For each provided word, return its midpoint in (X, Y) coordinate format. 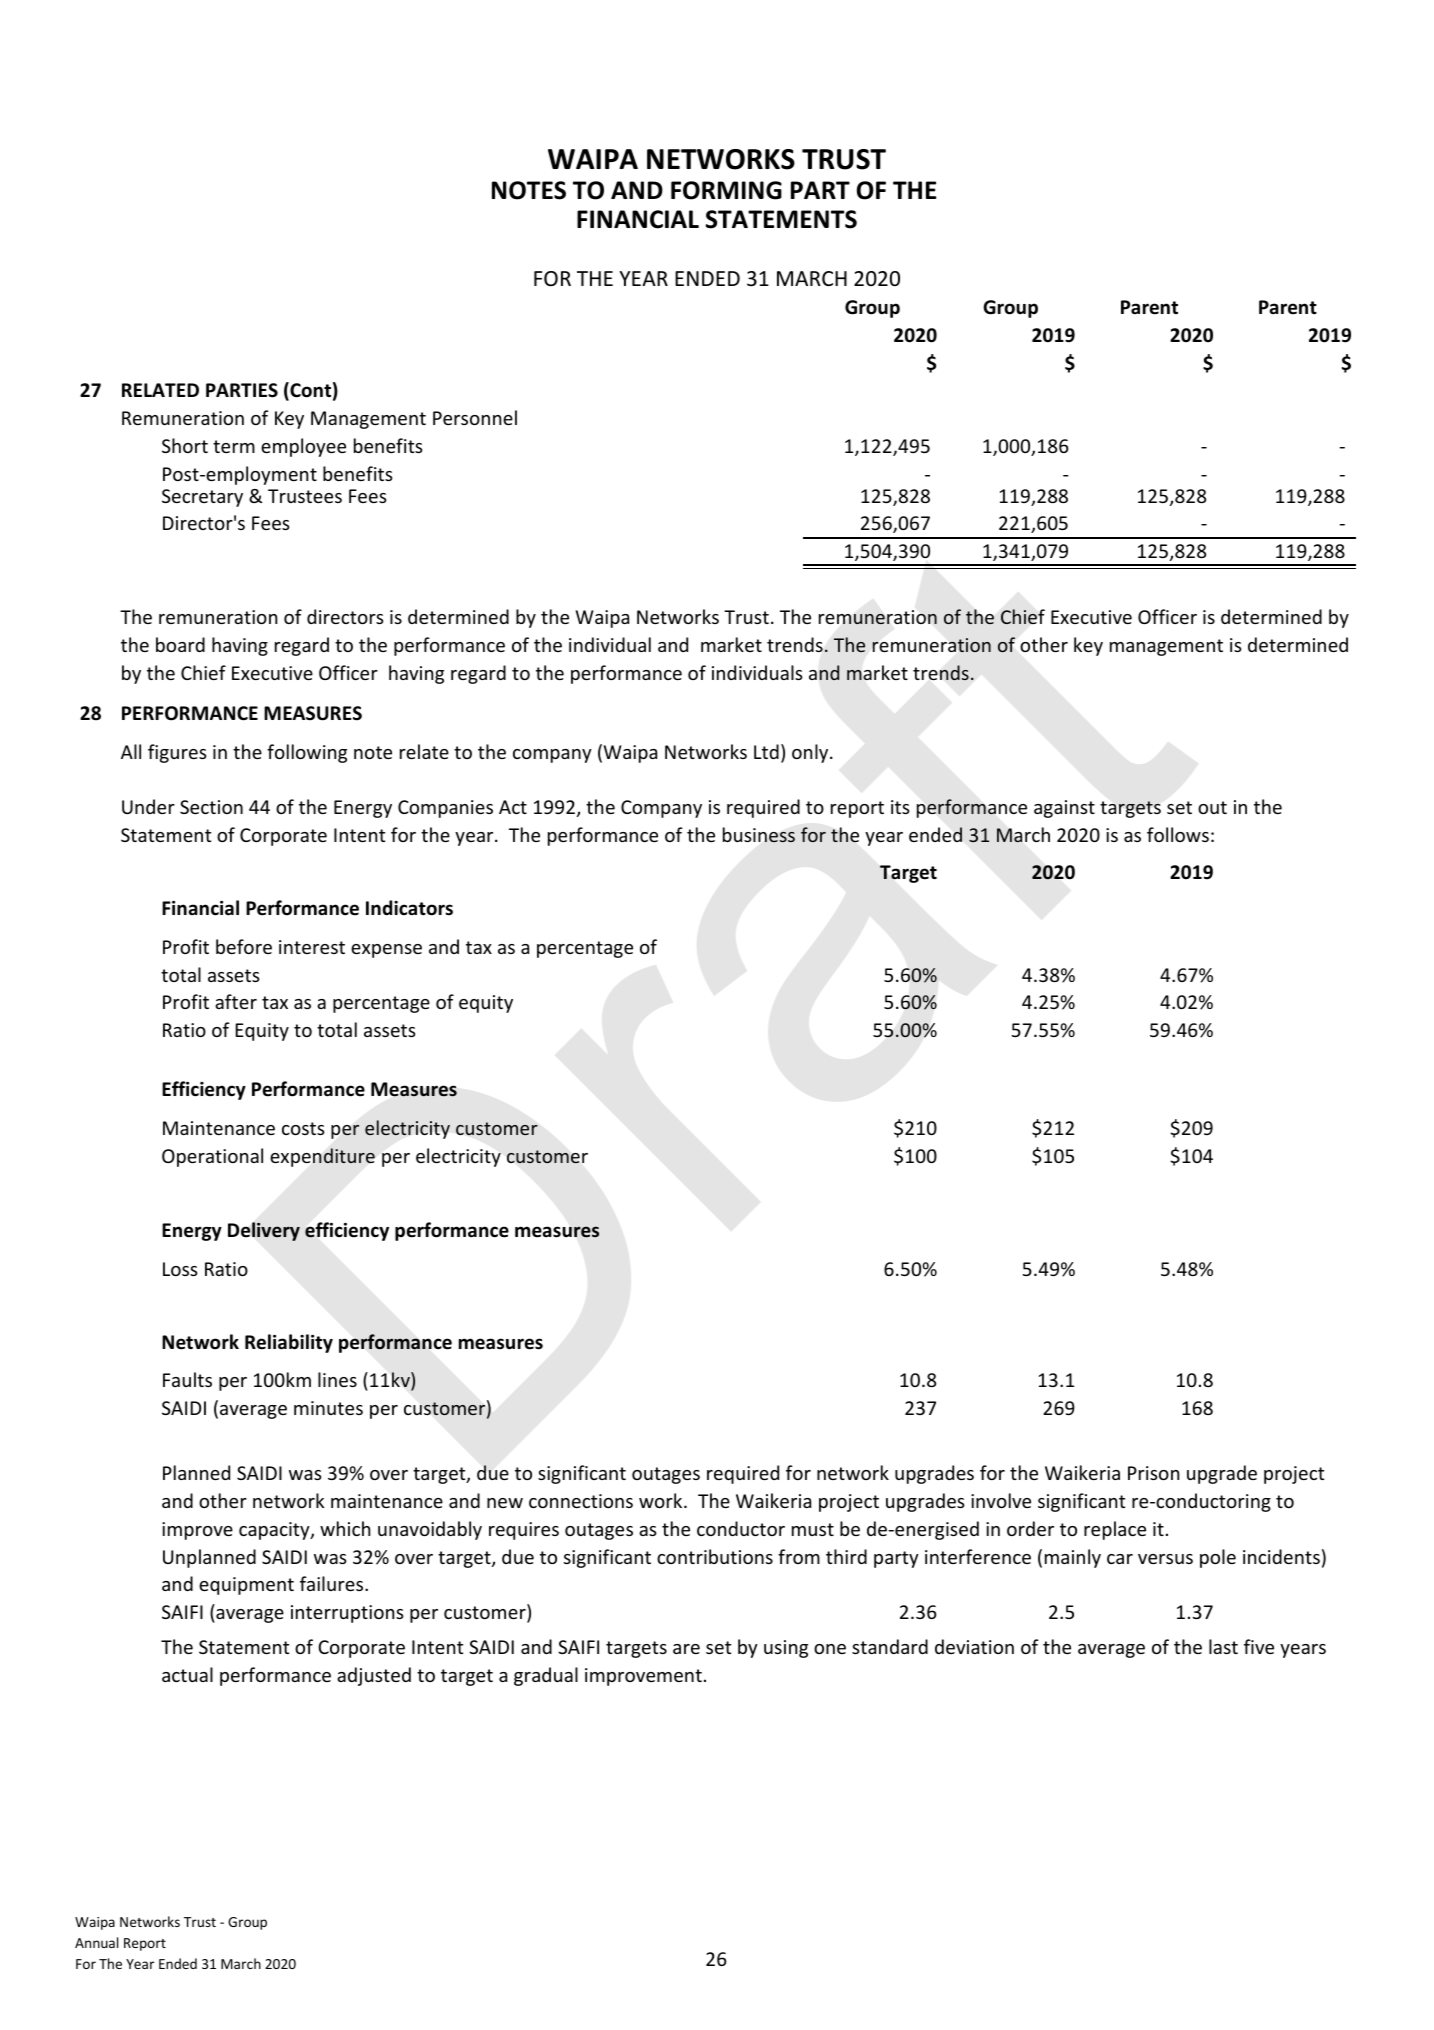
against (1064, 809)
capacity (275, 1531)
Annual (96, 1942)
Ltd (766, 751)
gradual (546, 1676)
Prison (1153, 1473)
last (1223, 1646)
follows (1178, 834)
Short (185, 445)
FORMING (726, 190)
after (236, 1001)
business (759, 835)
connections (581, 1501)
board (180, 644)
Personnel (475, 417)
